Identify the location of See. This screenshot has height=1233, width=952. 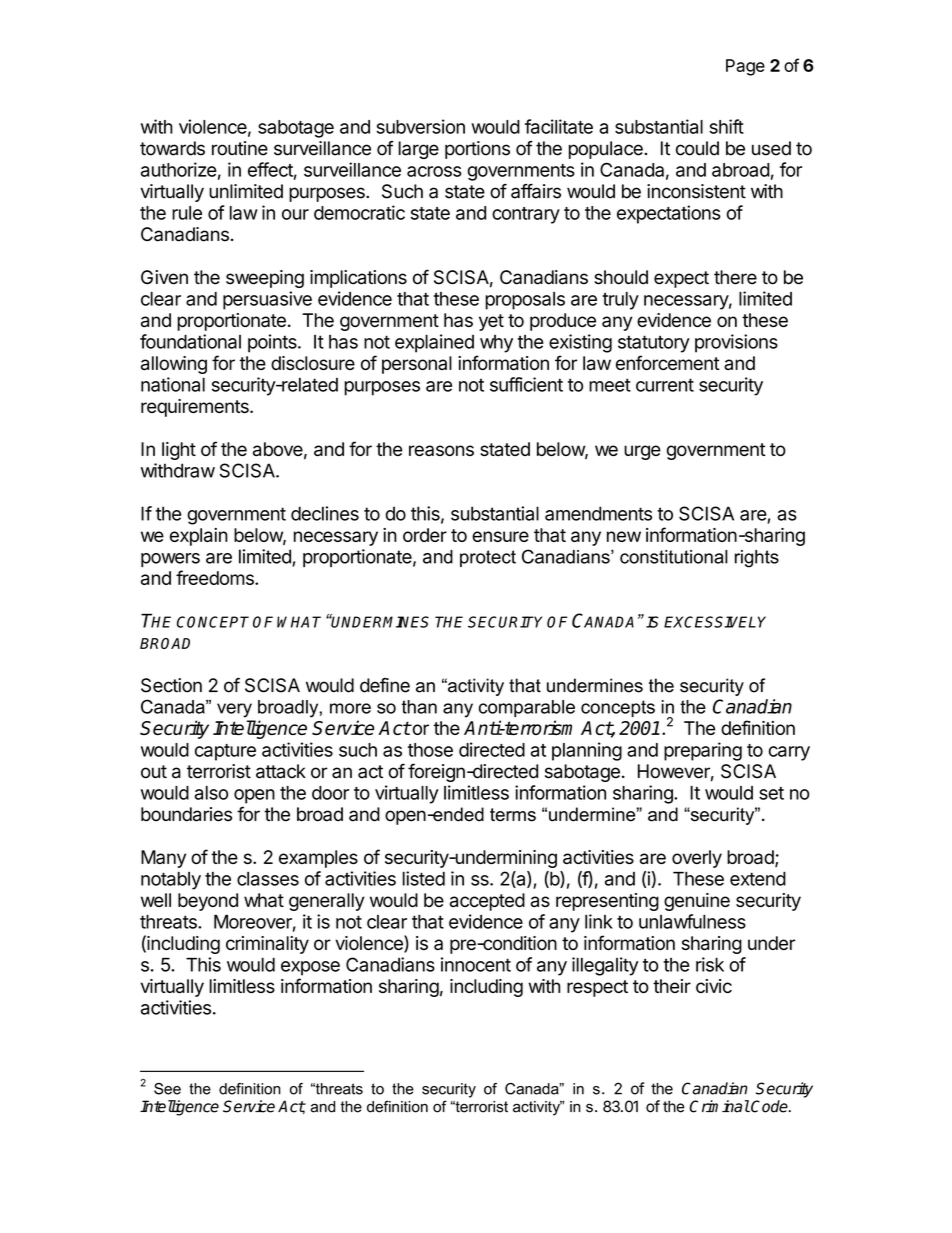
(167, 1089).
